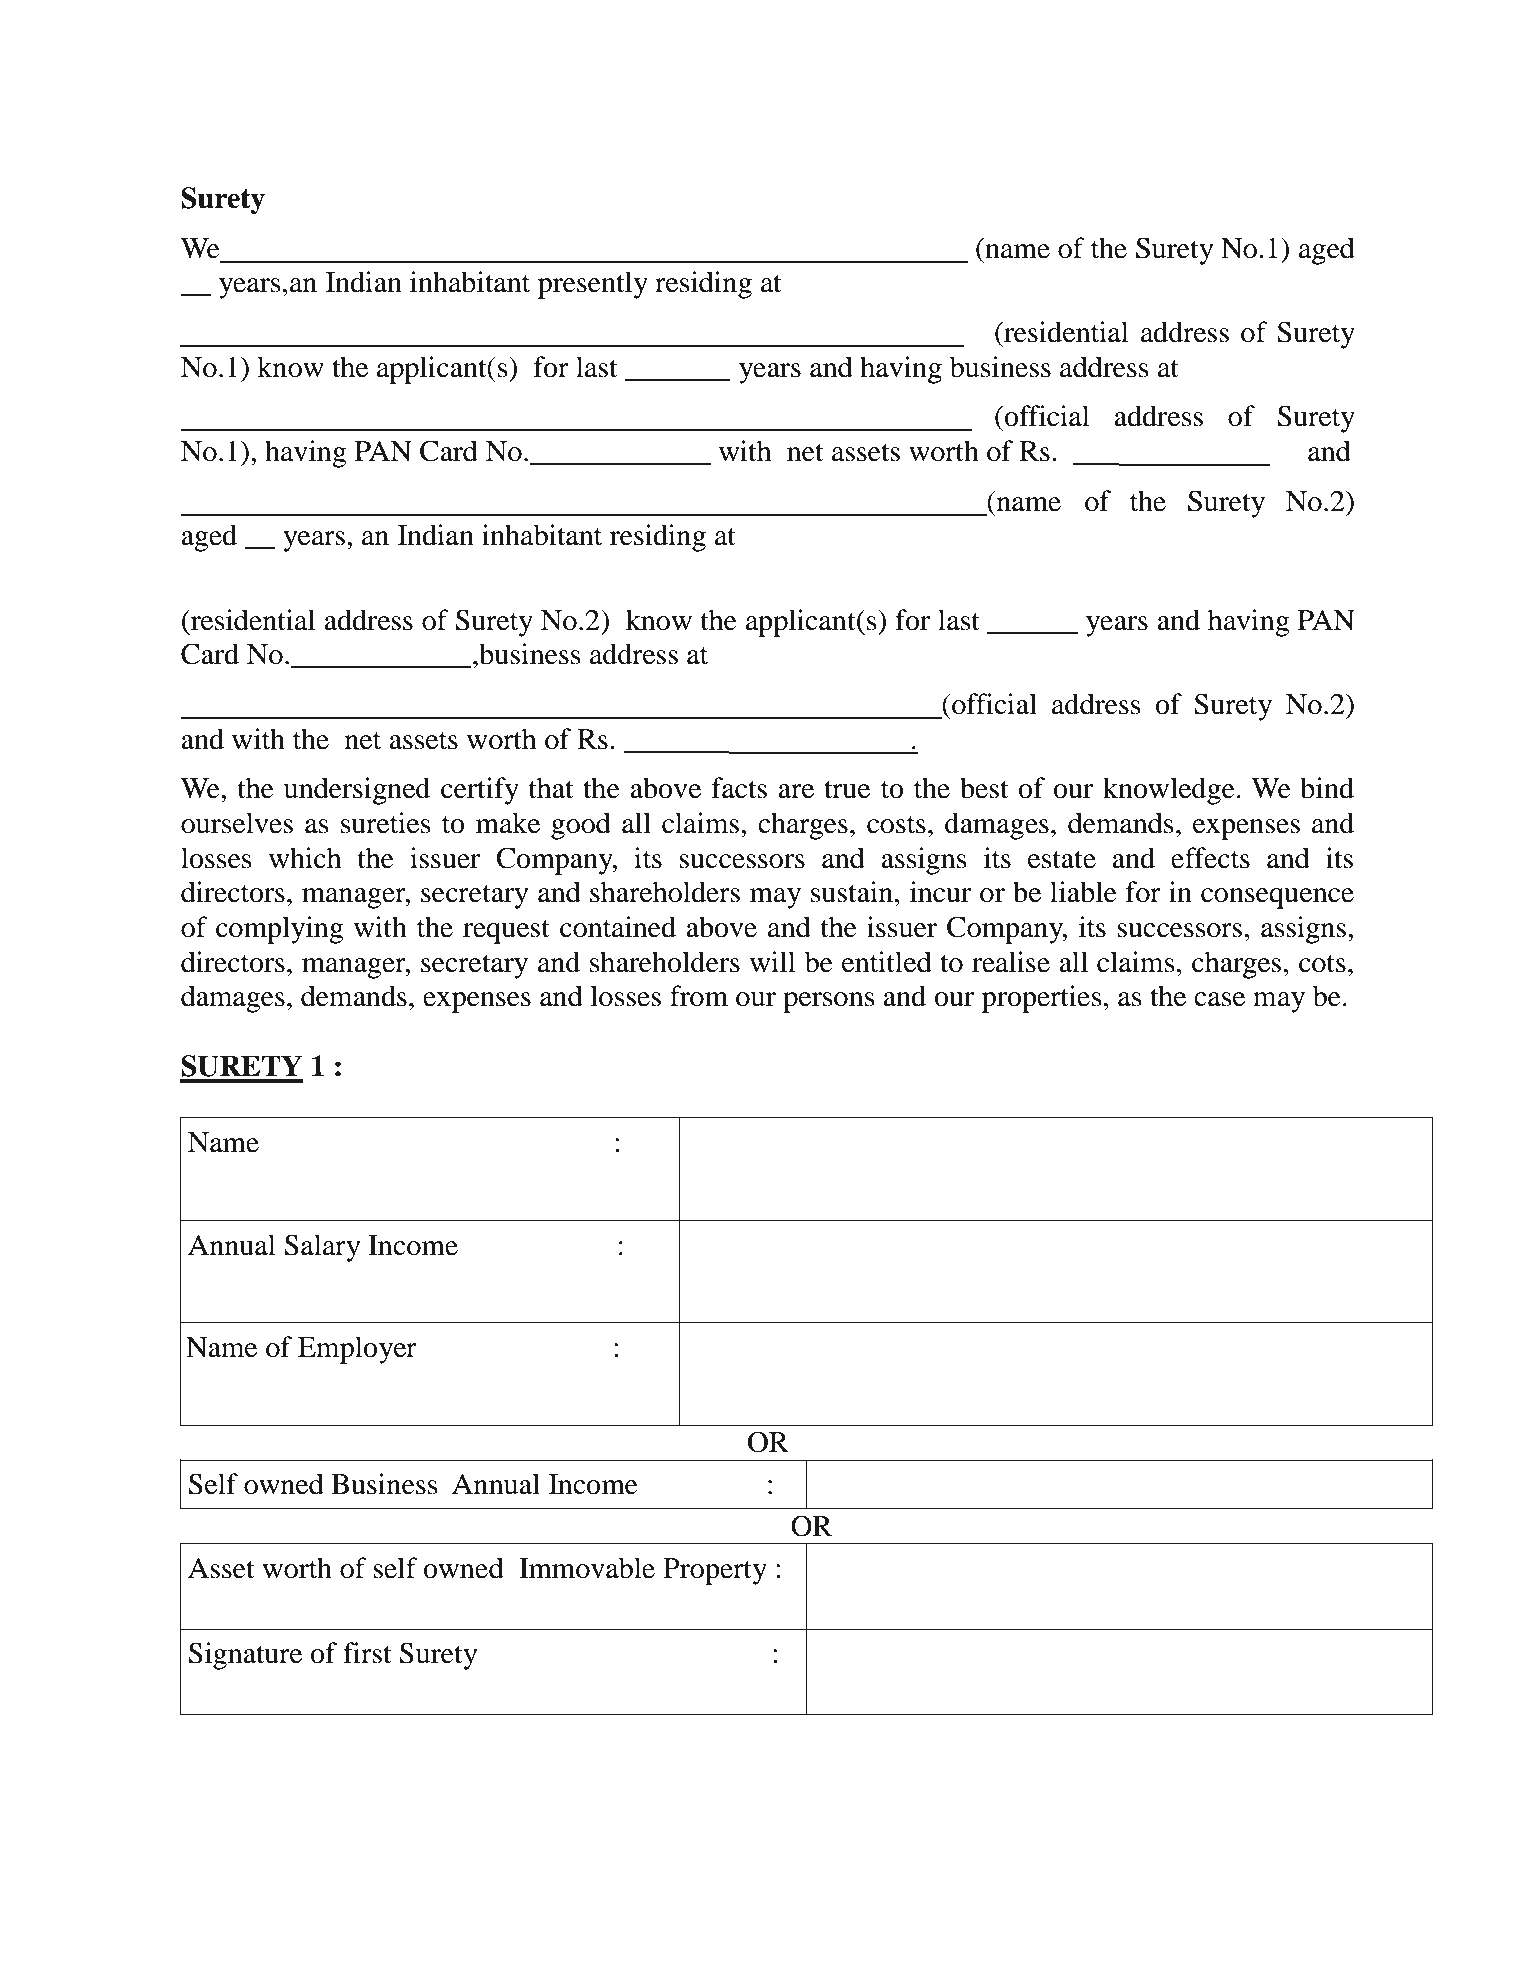  I want to click on will, so click(773, 961).
